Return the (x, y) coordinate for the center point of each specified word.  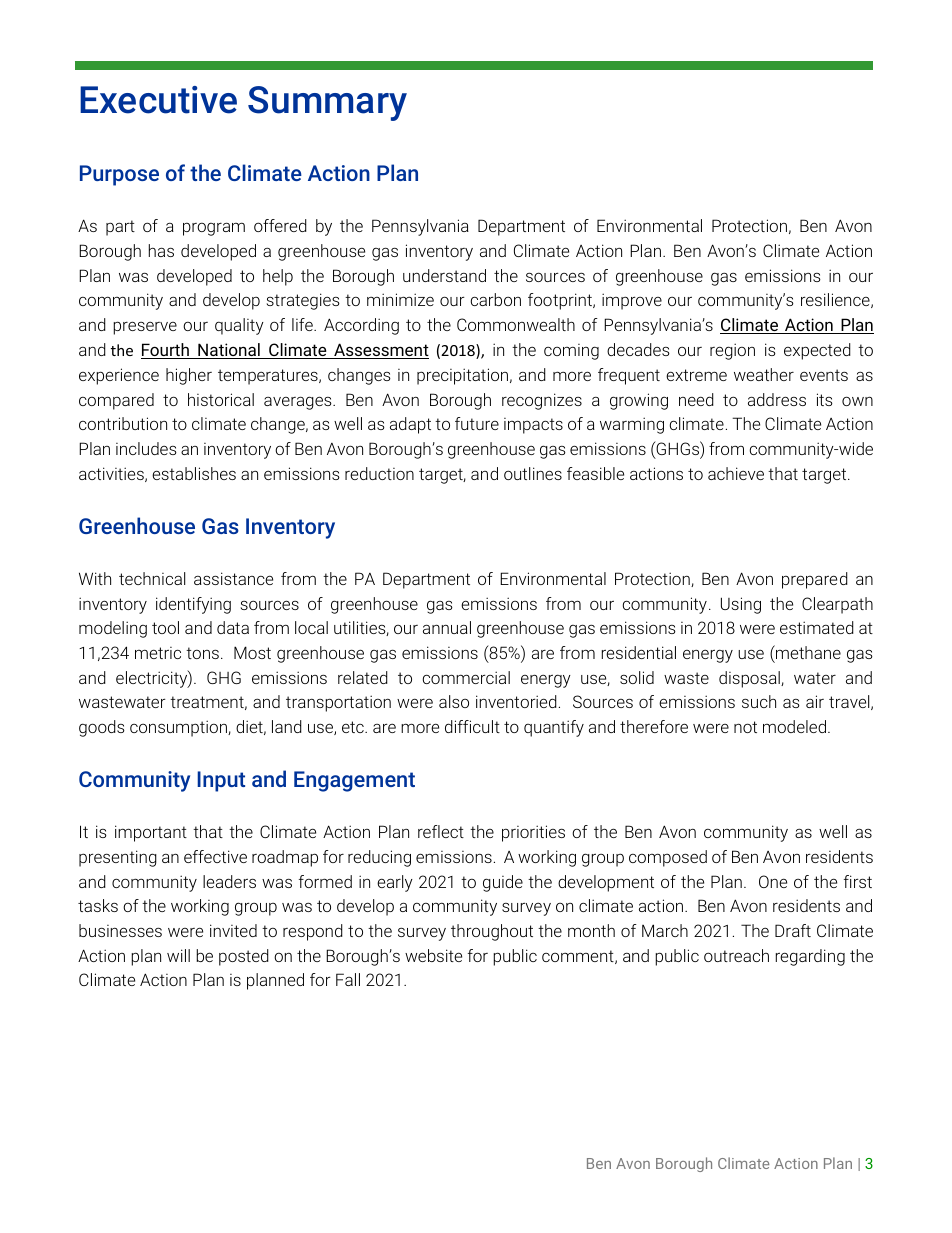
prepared (815, 580)
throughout (492, 932)
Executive (158, 100)
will (178, 955)
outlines (533, 473)
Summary (327, 103)
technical (152, 578)
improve (632, 301)
